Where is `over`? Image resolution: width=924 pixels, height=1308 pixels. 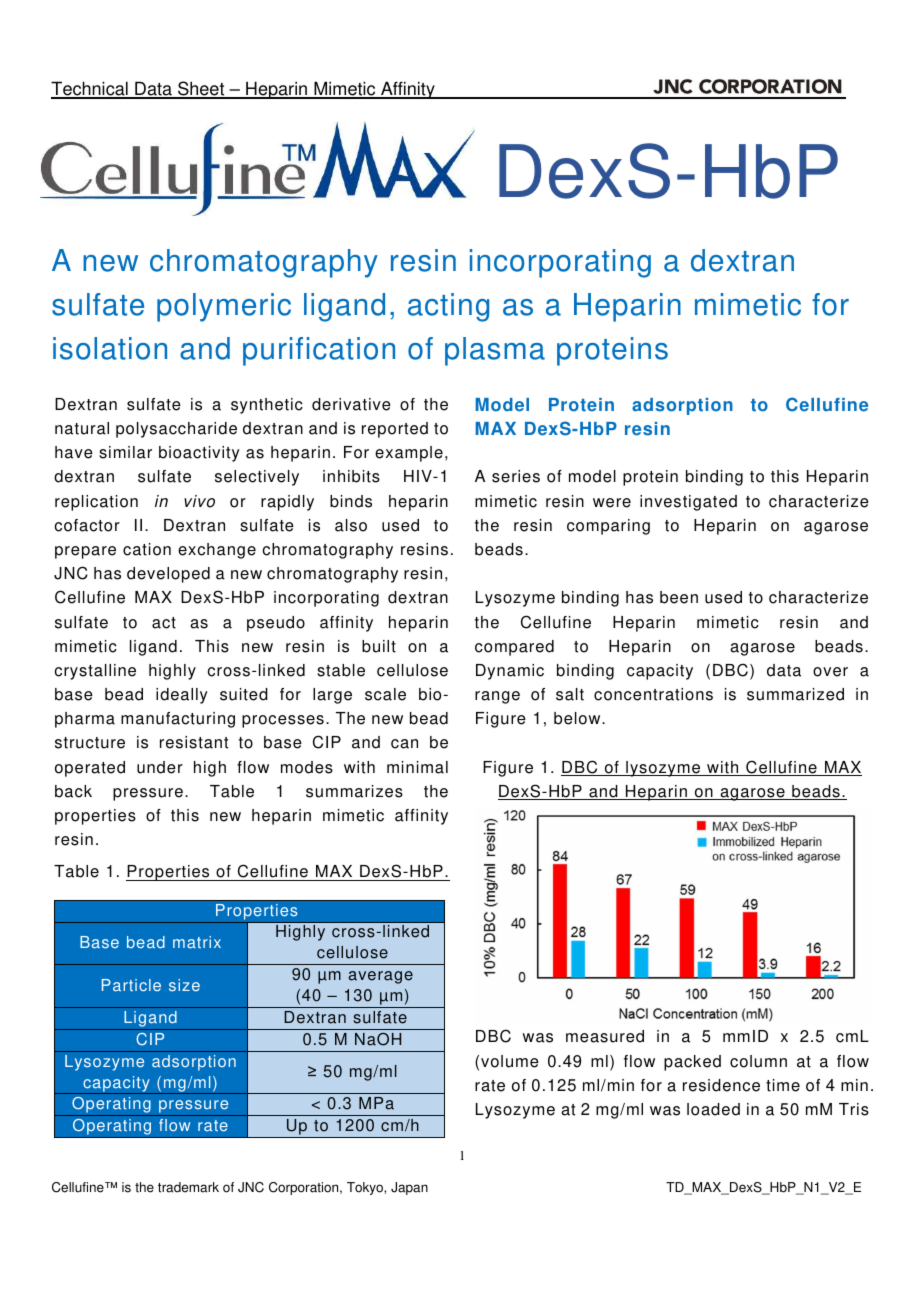 over is located at coordinates (830, 672).
